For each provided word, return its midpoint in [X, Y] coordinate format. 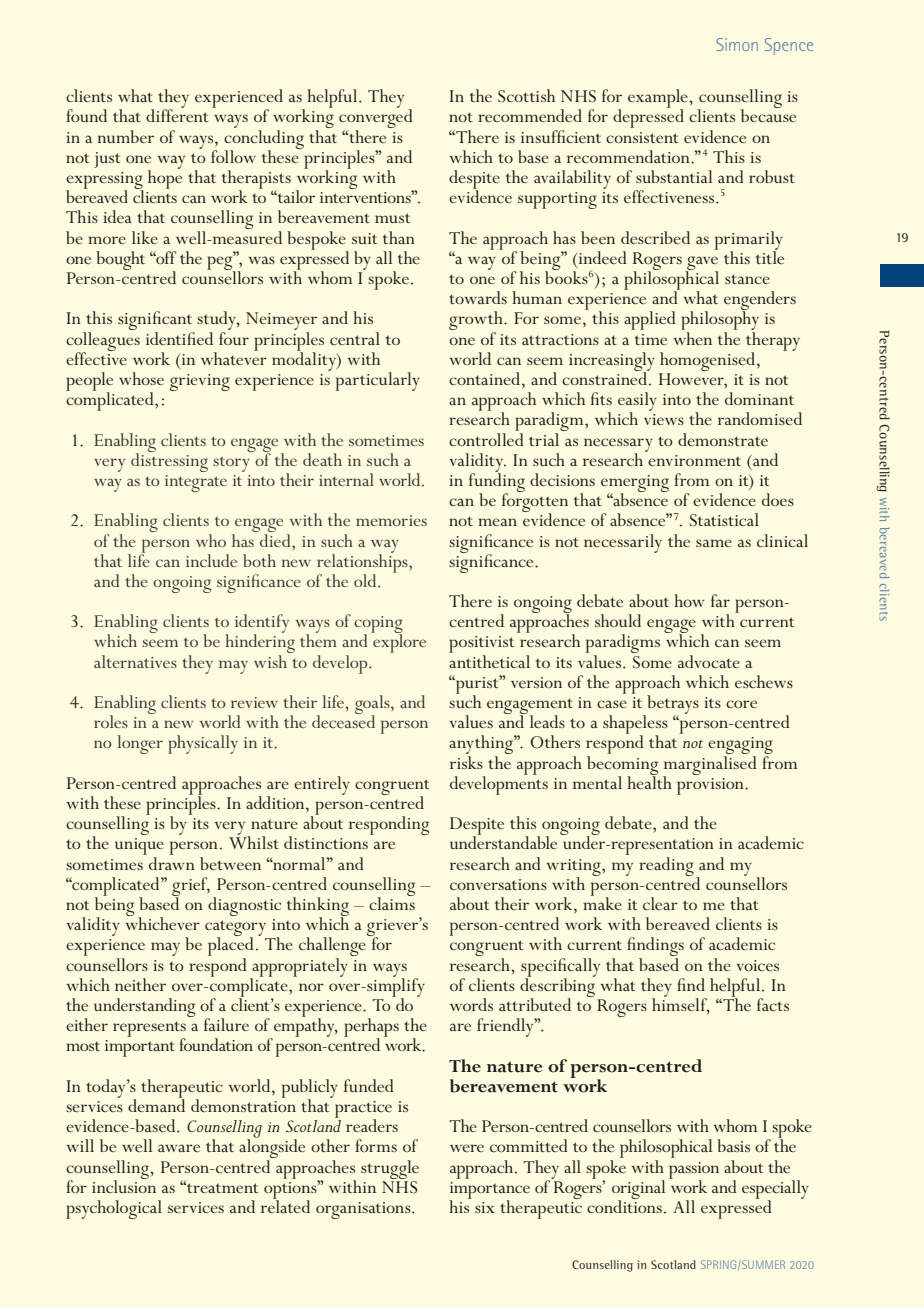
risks [466, 762]
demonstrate [723, 439]
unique [139, 848]
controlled [486, 438]
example [659, 99]
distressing [169, 461]
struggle [390, 1169]
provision [711, 786]
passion [694, 1171]
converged [376, 119]
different [177, 114]
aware [179, 1148]
